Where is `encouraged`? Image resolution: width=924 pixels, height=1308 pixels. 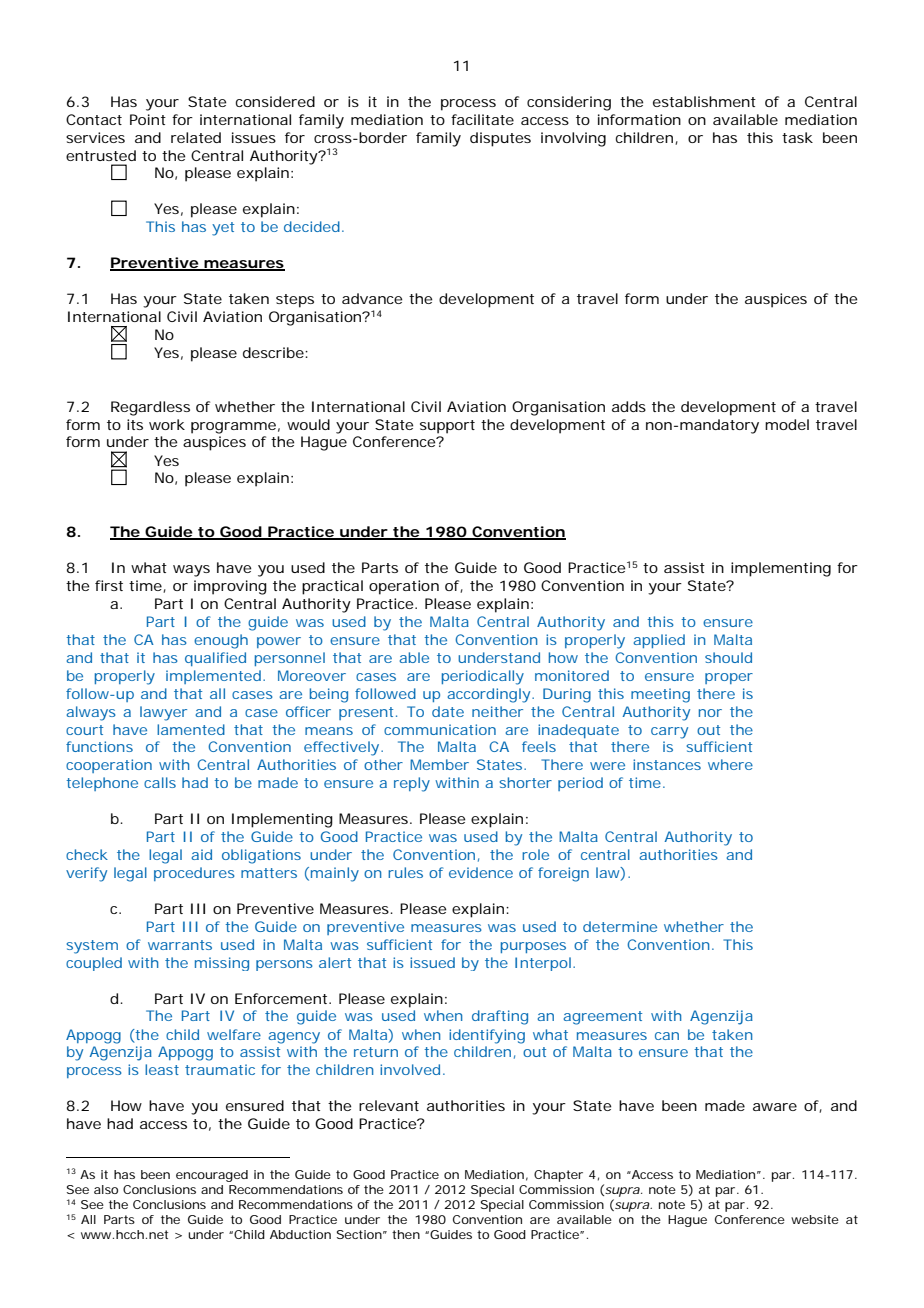
encouraged is located at coordinates (212, 1176).
